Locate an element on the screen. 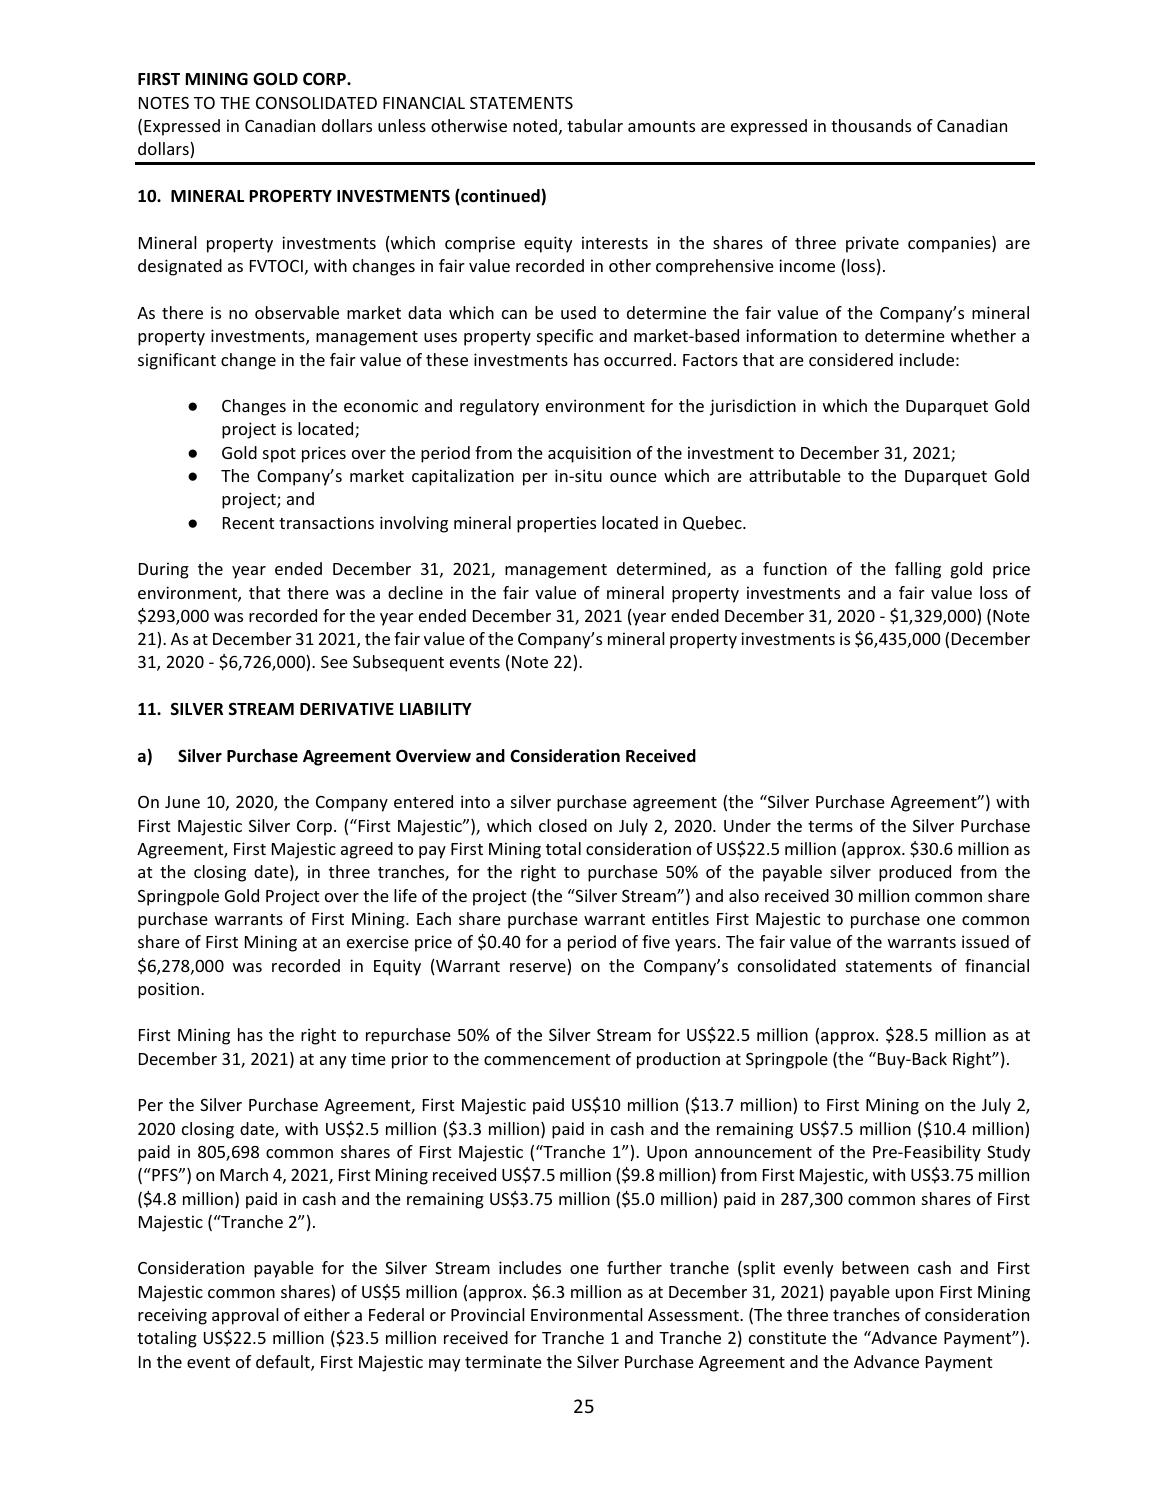  between is located at coordinates (875, 1267).
